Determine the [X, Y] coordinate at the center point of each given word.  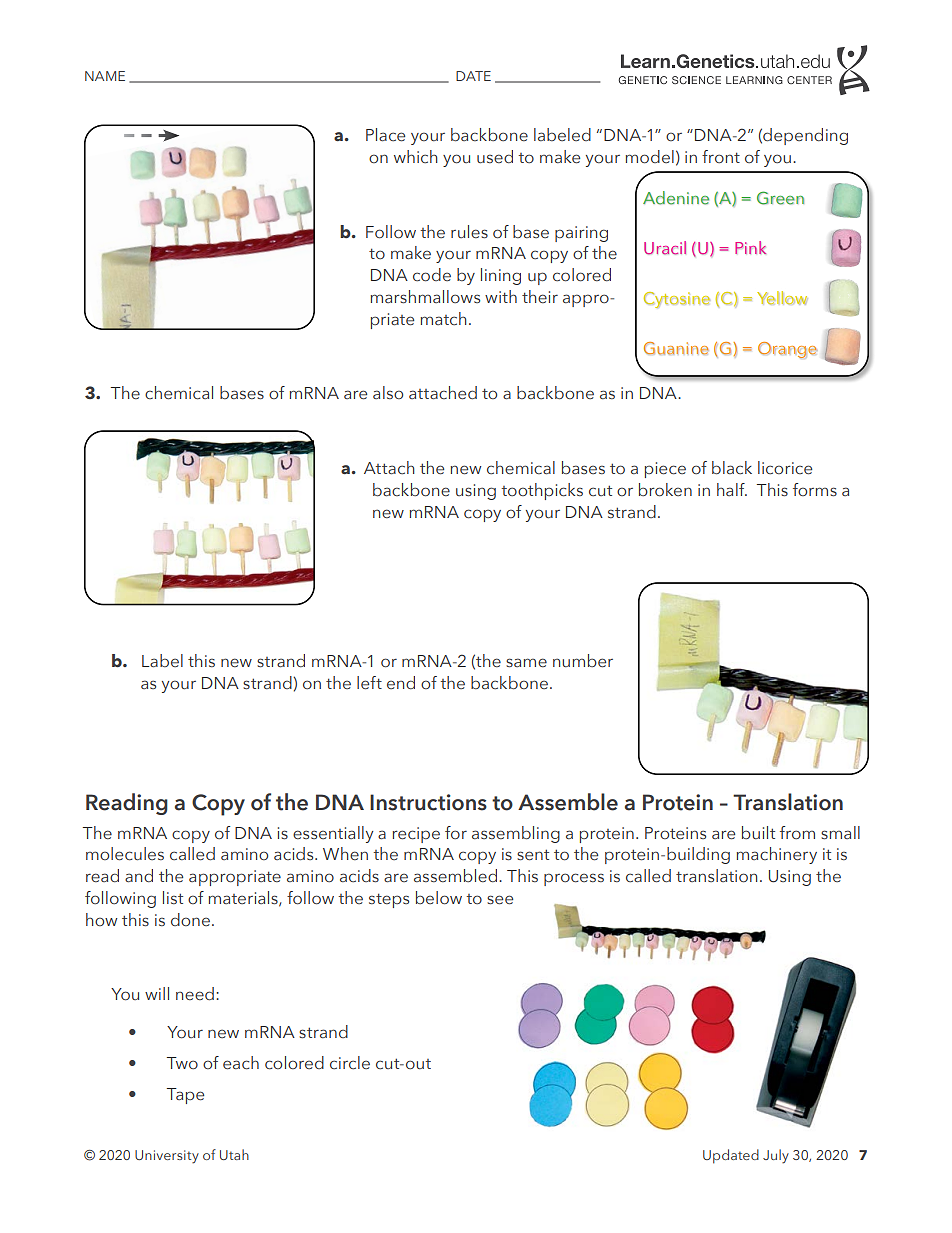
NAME [105, 76]
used [495, 157]
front [721, 157]
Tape [185, 1096]
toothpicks [542, 491]
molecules [125, 854]
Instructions [428, 802]
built [758, 833]
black [732, 468]
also [388, 393]
